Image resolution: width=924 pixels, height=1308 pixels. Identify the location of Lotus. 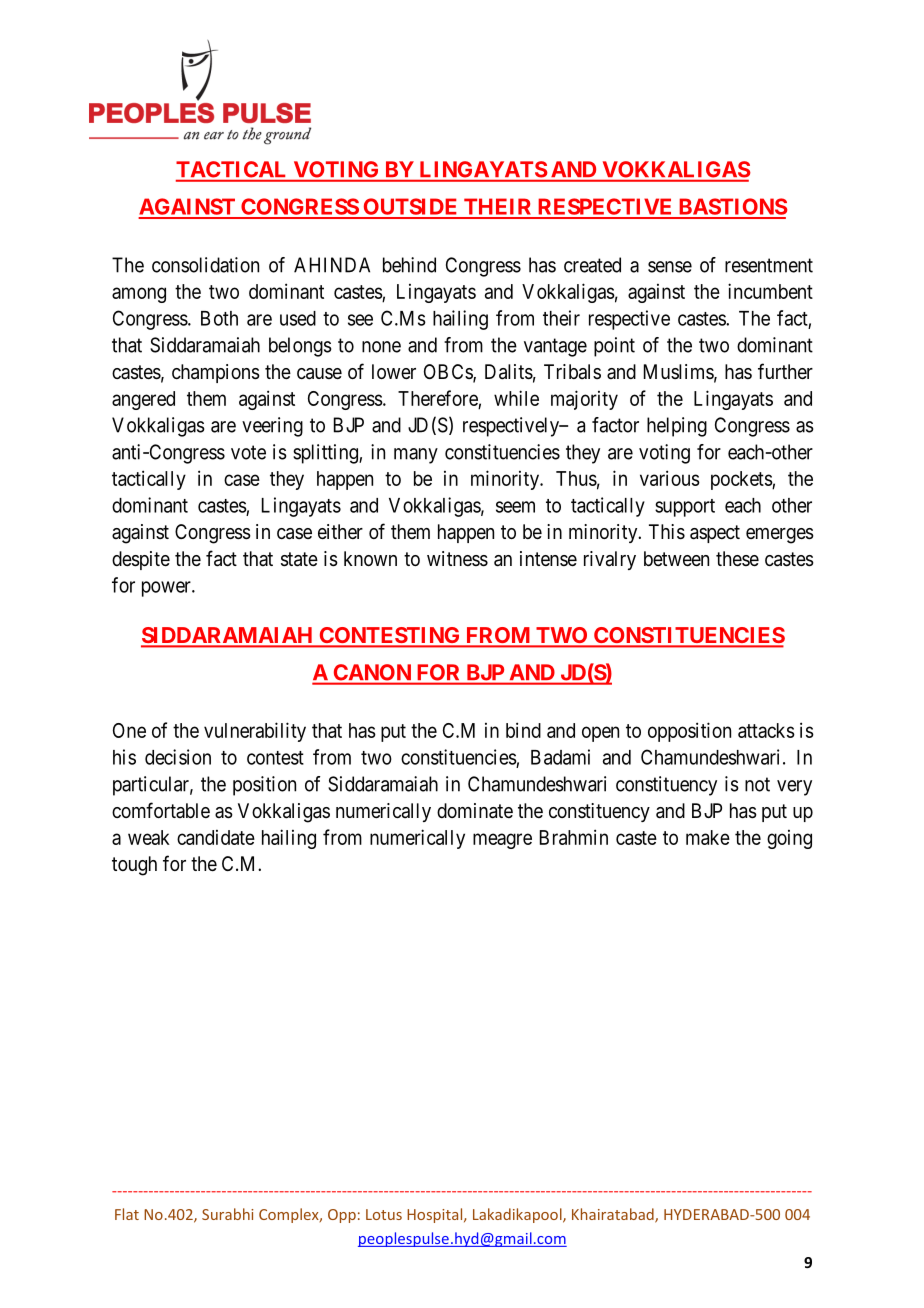
(384, 1214).
